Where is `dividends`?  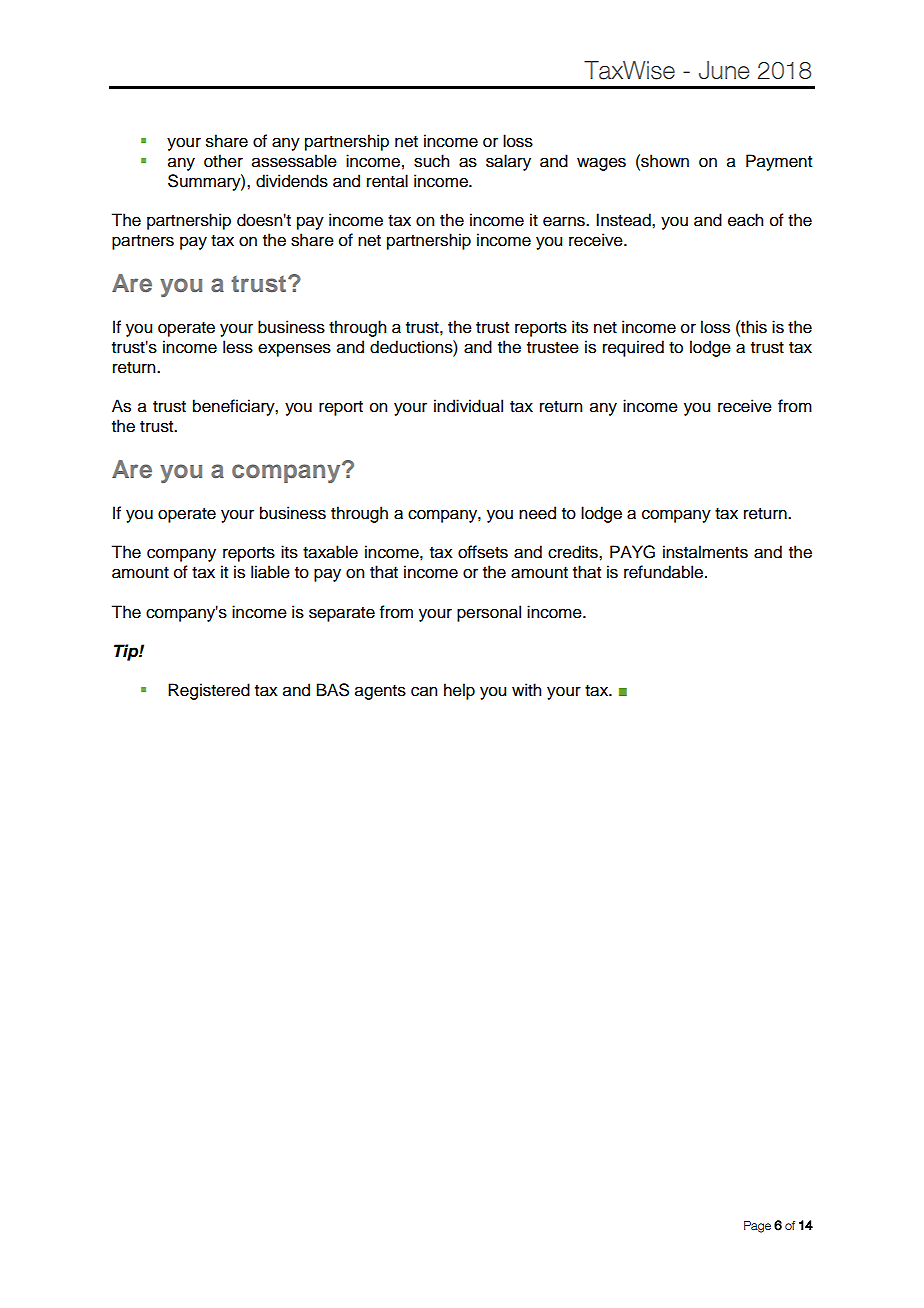
dividends is located at coordinates (292, 181).
